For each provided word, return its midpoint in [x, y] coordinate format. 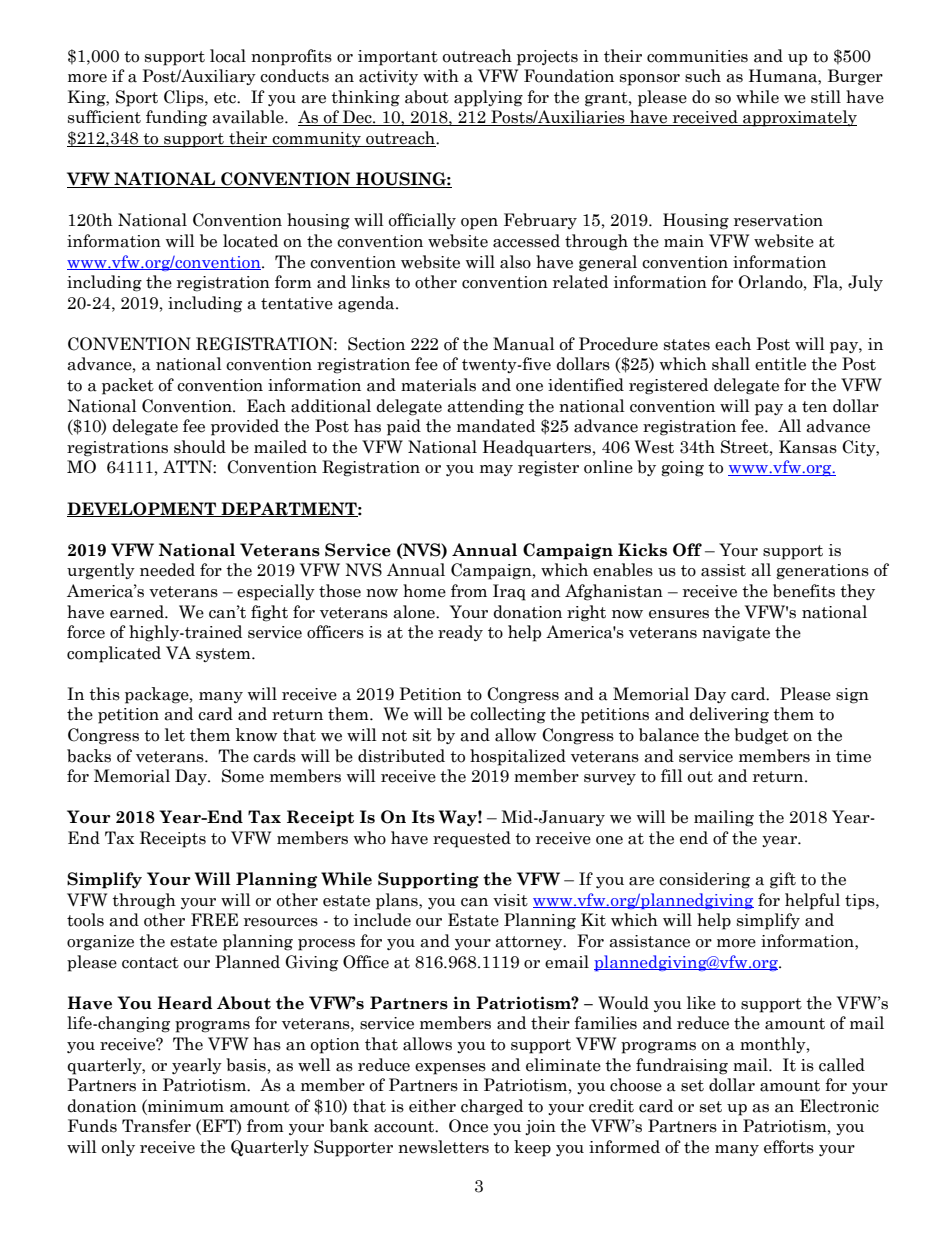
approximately [799, 118]
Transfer [156, 1126]
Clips [185, 98]
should [200, 447]
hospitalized [518, 757]
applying [488, 98]
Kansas [808, 447]
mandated [496, 426]
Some [243, 776]
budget [761, 736]
